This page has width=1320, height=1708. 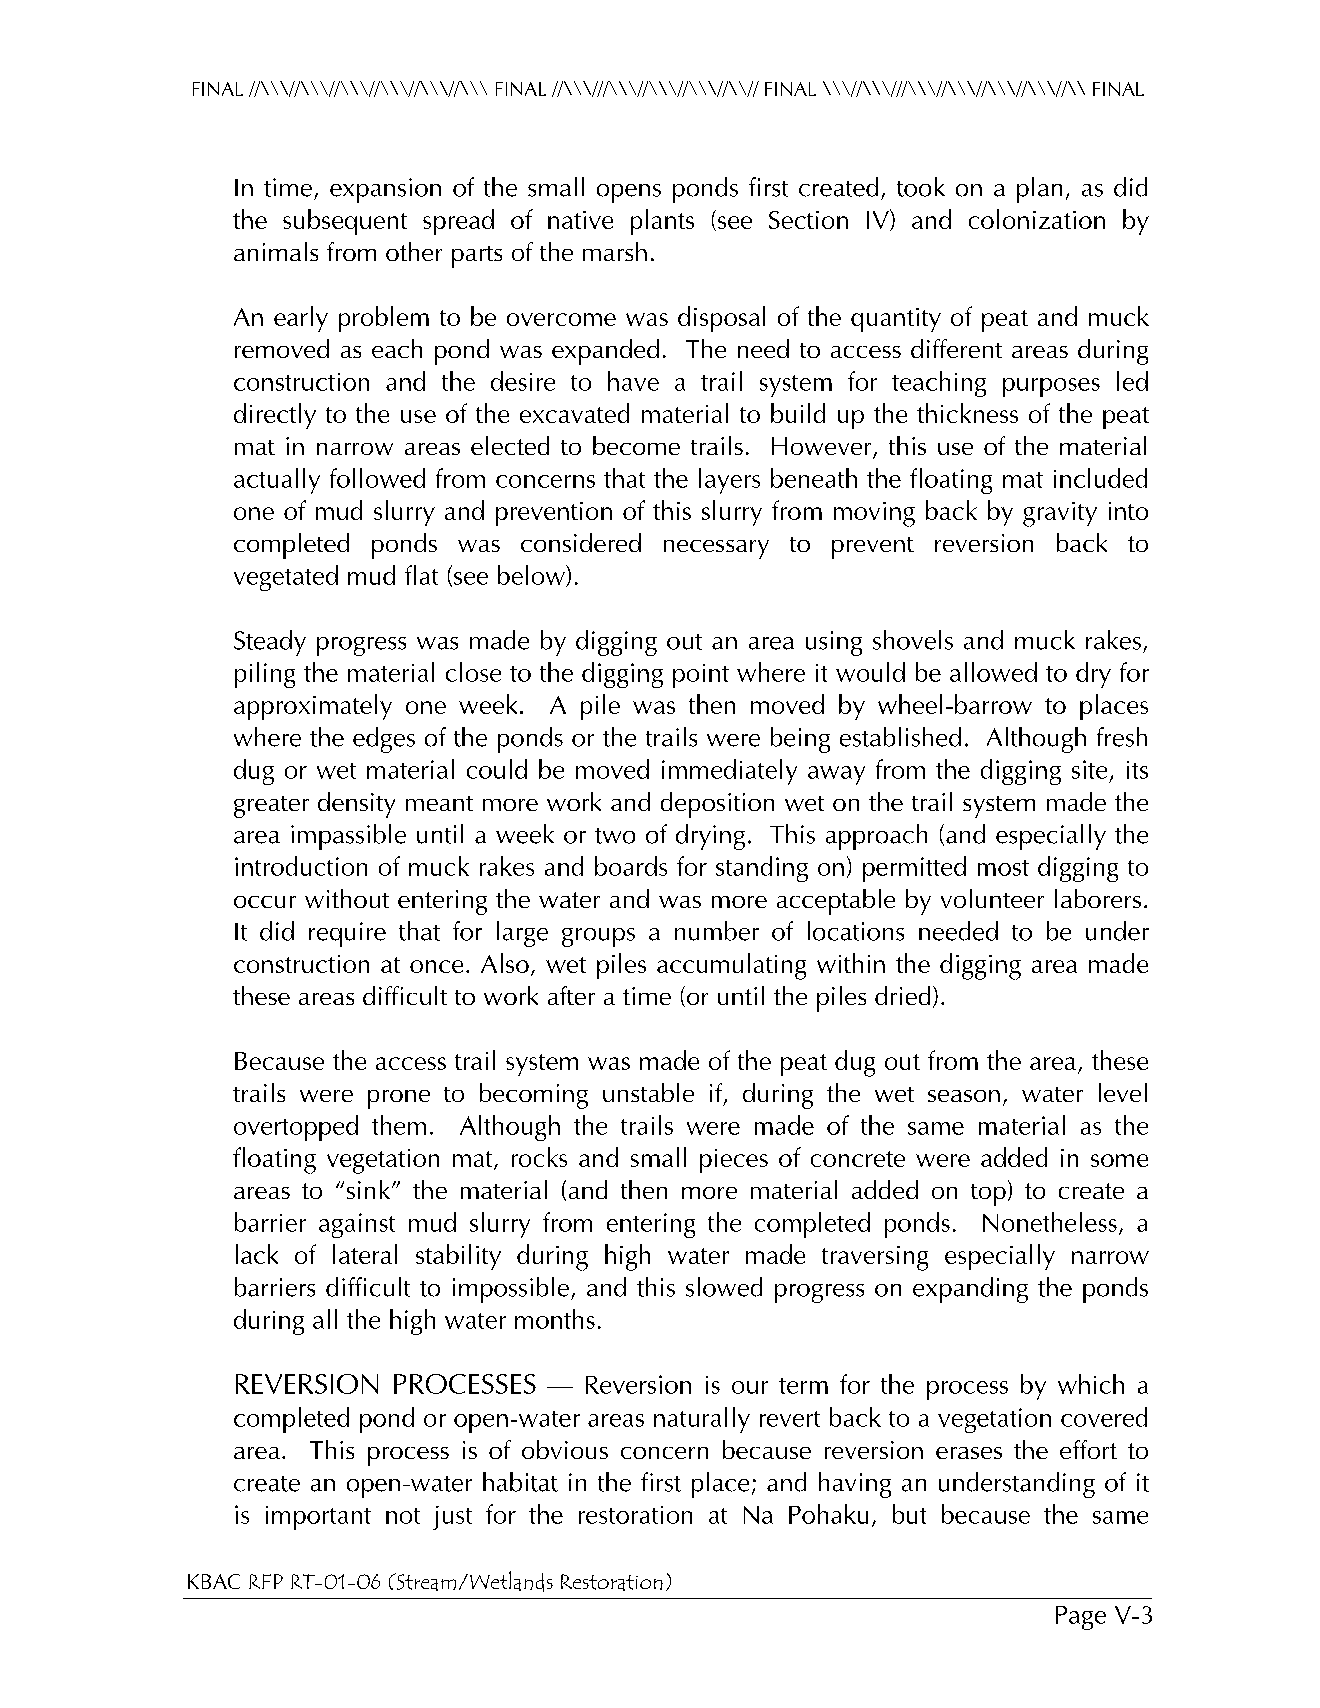 I want to click on subsequent, so click(x=345, y=222).
